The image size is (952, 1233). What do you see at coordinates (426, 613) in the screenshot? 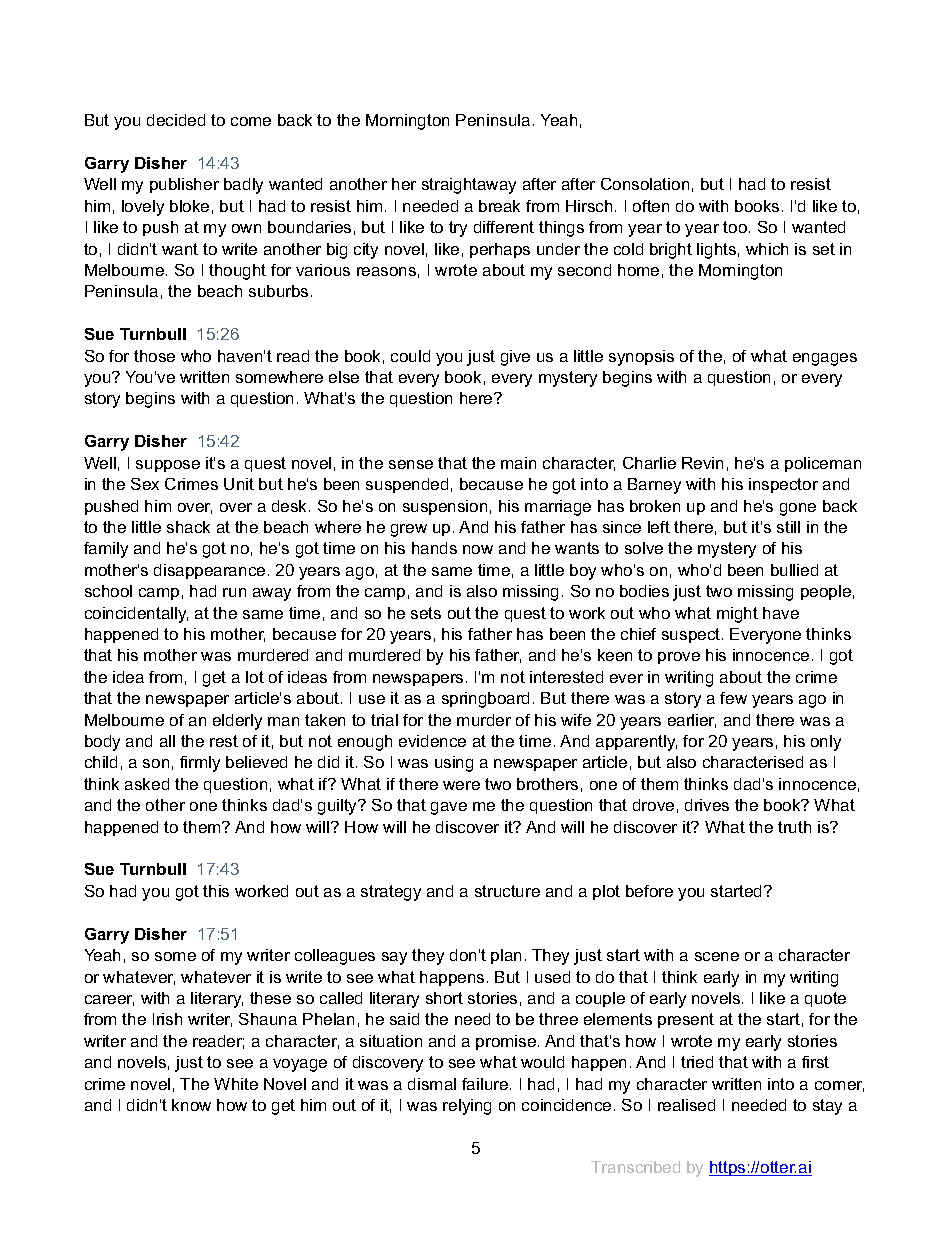
I see `sets` at bounding box center [426, 613].
